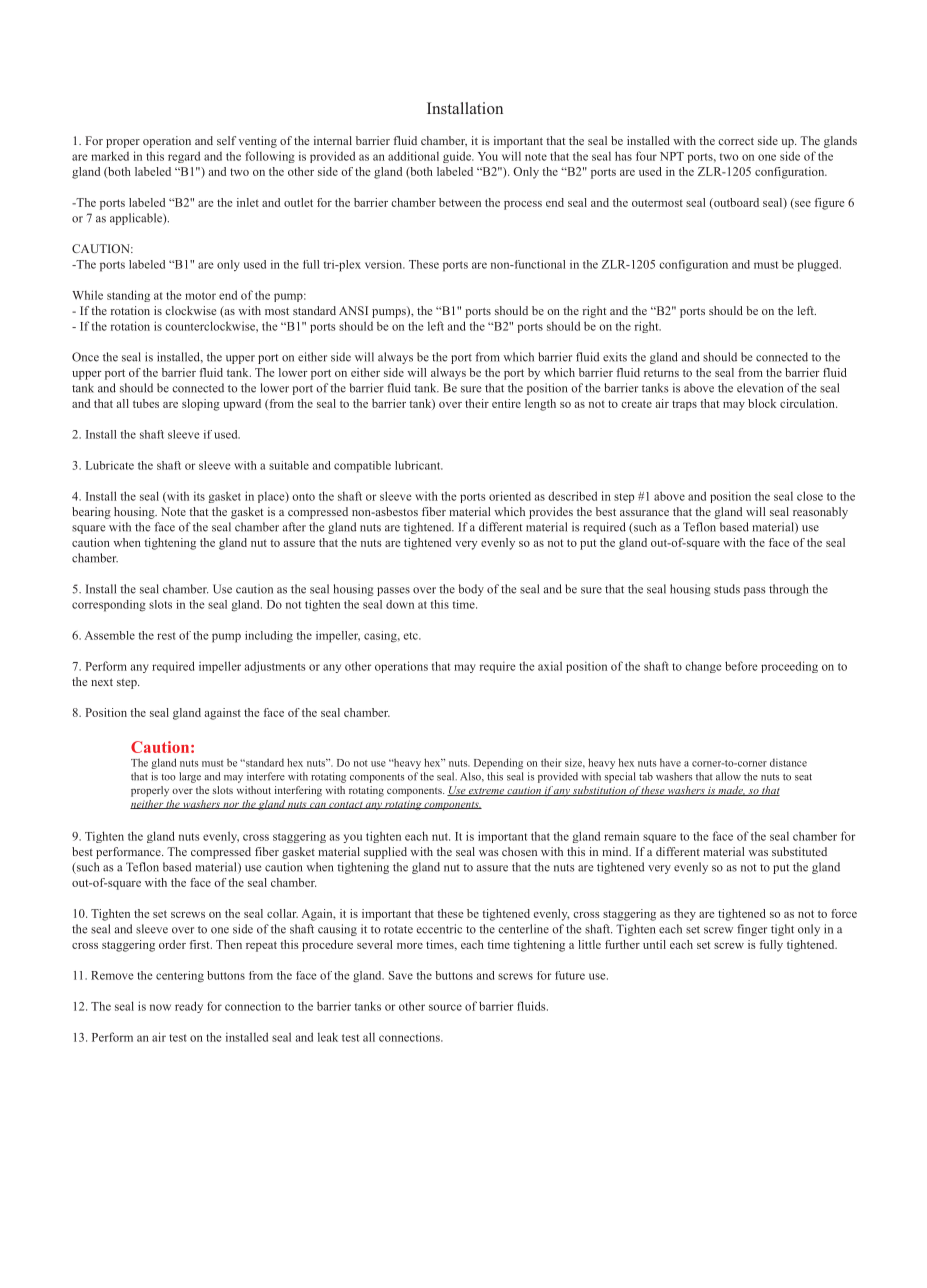 The image size is (927, 1288). Describe the element at coordinates (760, 388) in the page. I see `elevation` at that location.
